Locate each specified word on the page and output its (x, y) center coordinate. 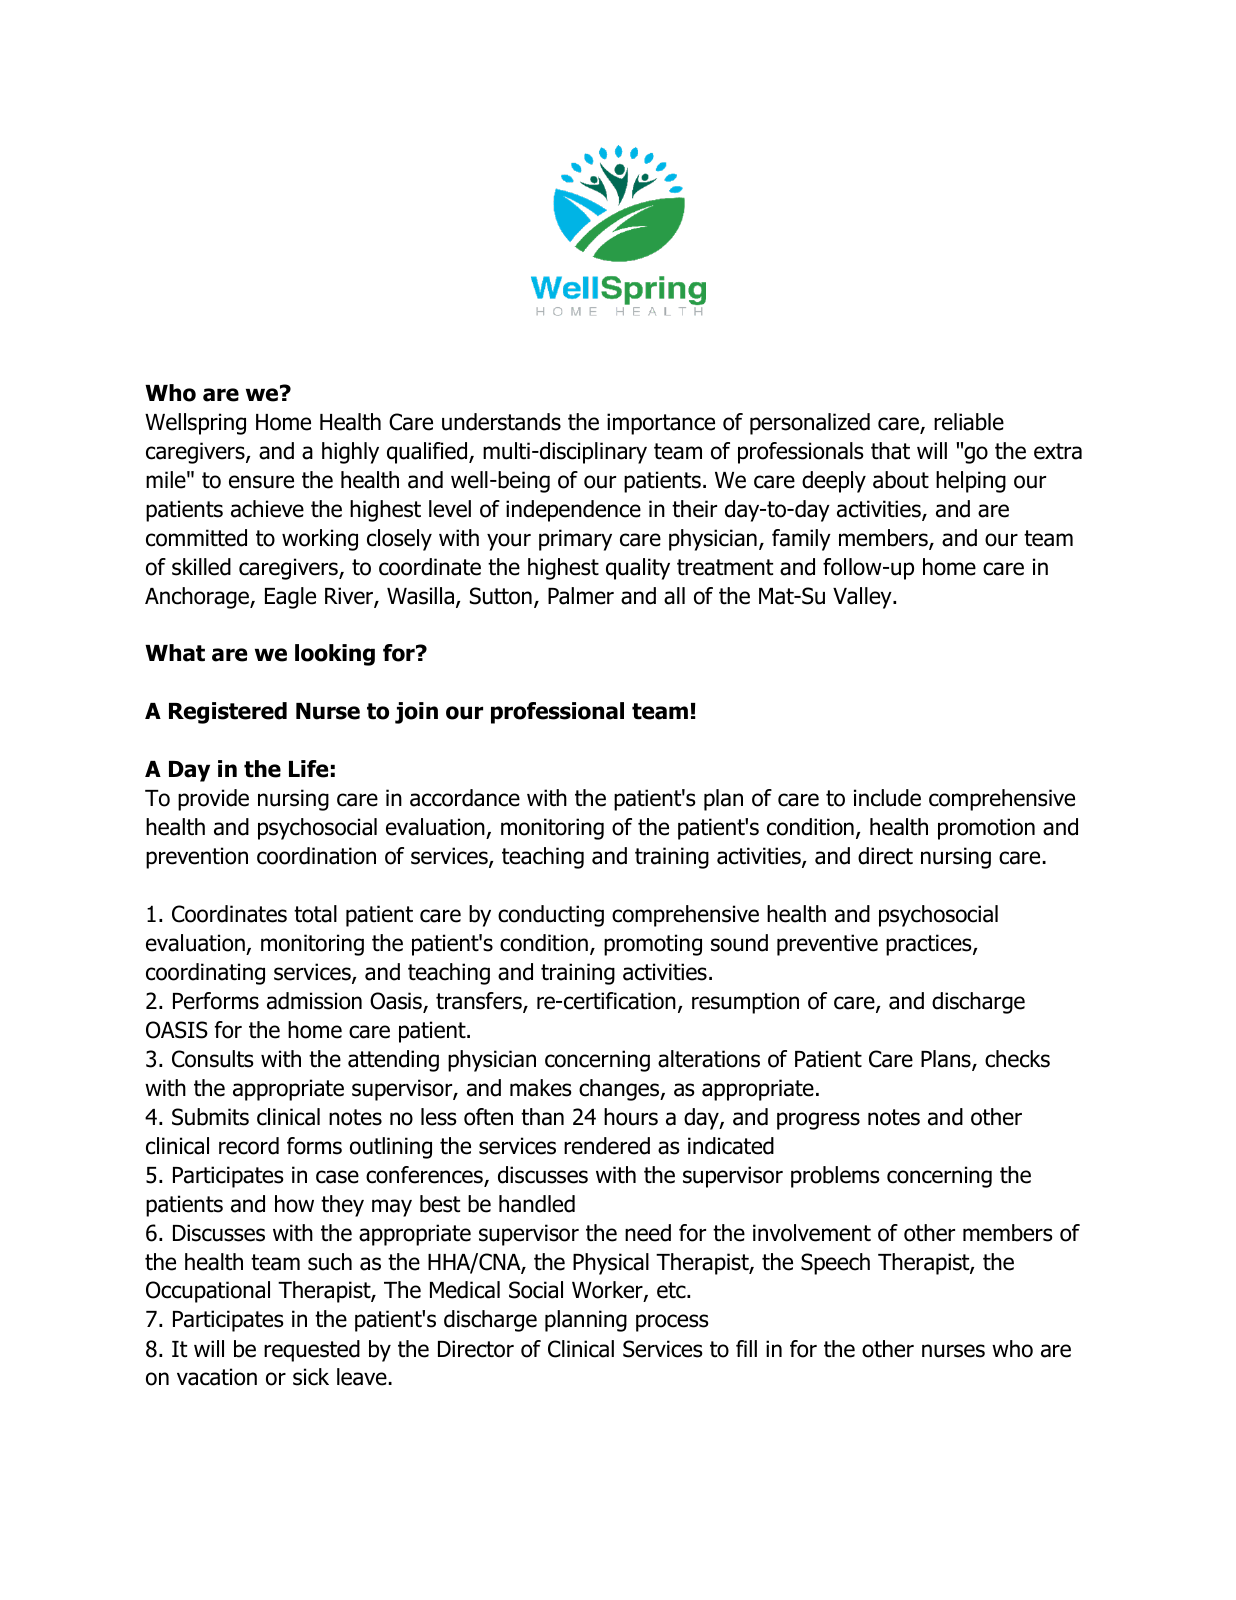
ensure (261, 482)
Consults (213, 1059)
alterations (709, 1059)
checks (1017, 1059)
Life (308, 769)
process (672, 1323)
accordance (465, 798)
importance (661, 424)
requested (312, 1351)
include (887, 798)
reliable (969, 422)
